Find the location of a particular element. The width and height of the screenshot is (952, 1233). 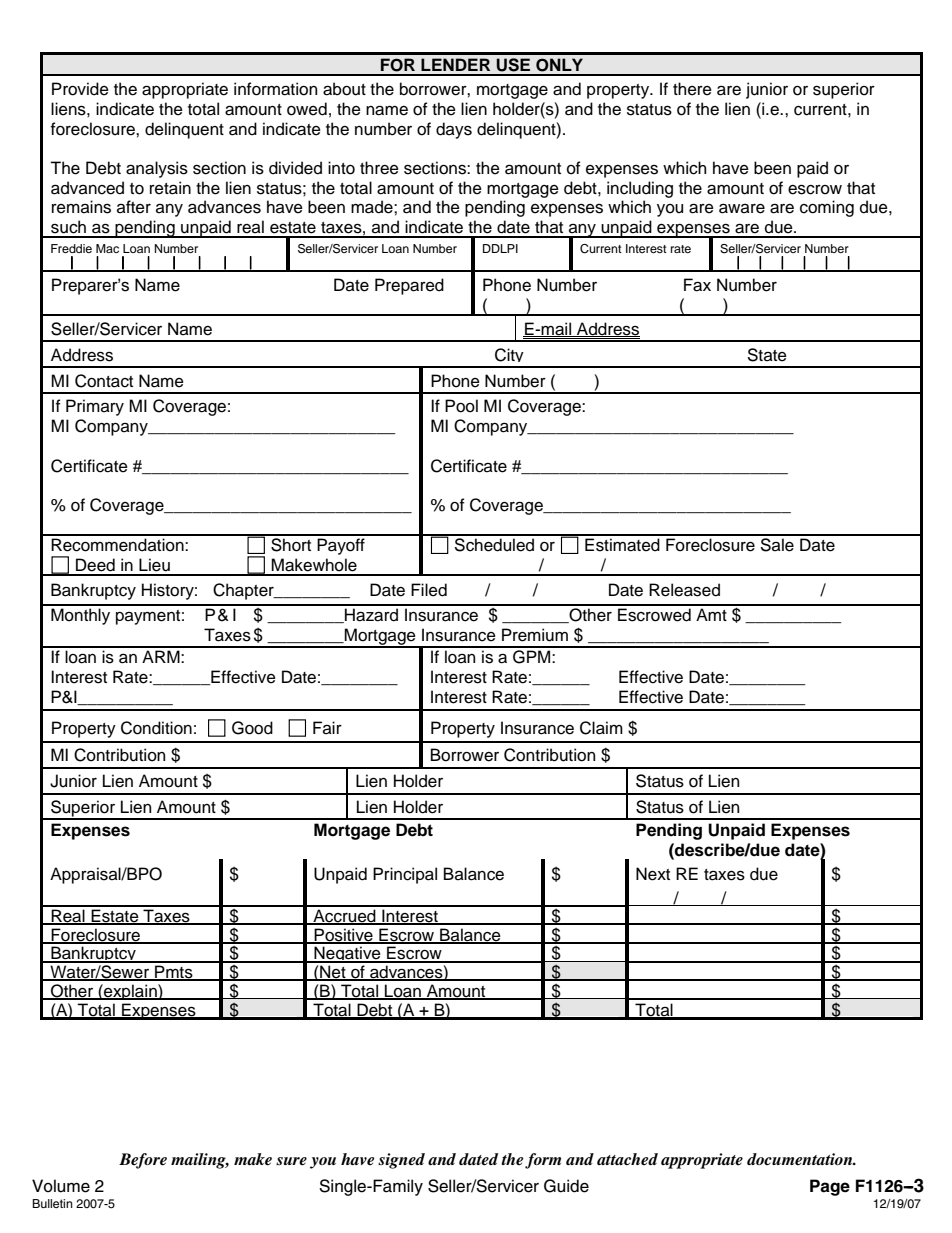

Monthly is located at coordinates (80, 616).
